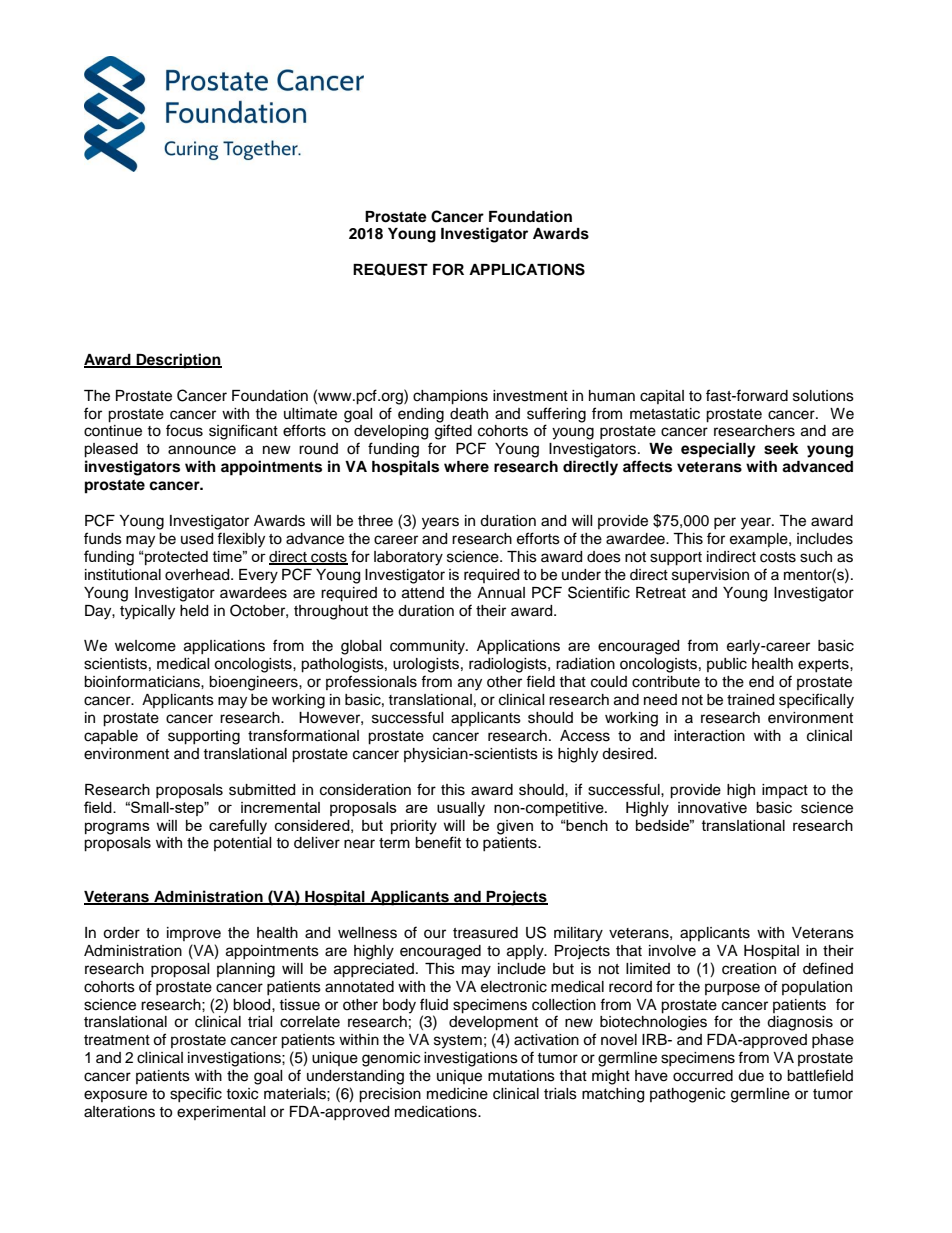 This screenshot has width=952, height=1233. What do you see at coordinates (238, 827) in the screenshot?
I see `carefully` at bounding box center [238, 827].
